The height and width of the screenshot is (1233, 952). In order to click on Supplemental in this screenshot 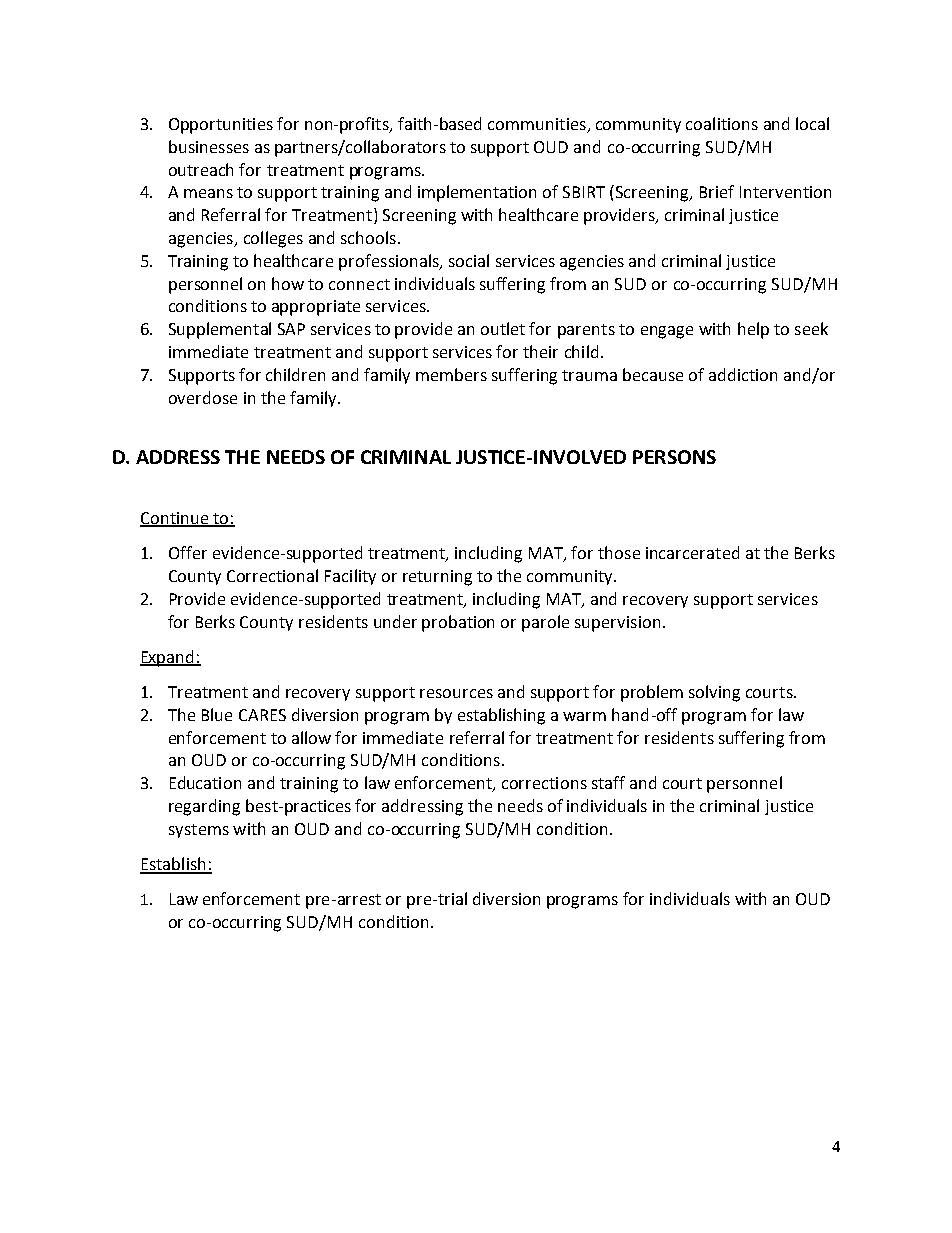, I will do `click(220, 330)`.
